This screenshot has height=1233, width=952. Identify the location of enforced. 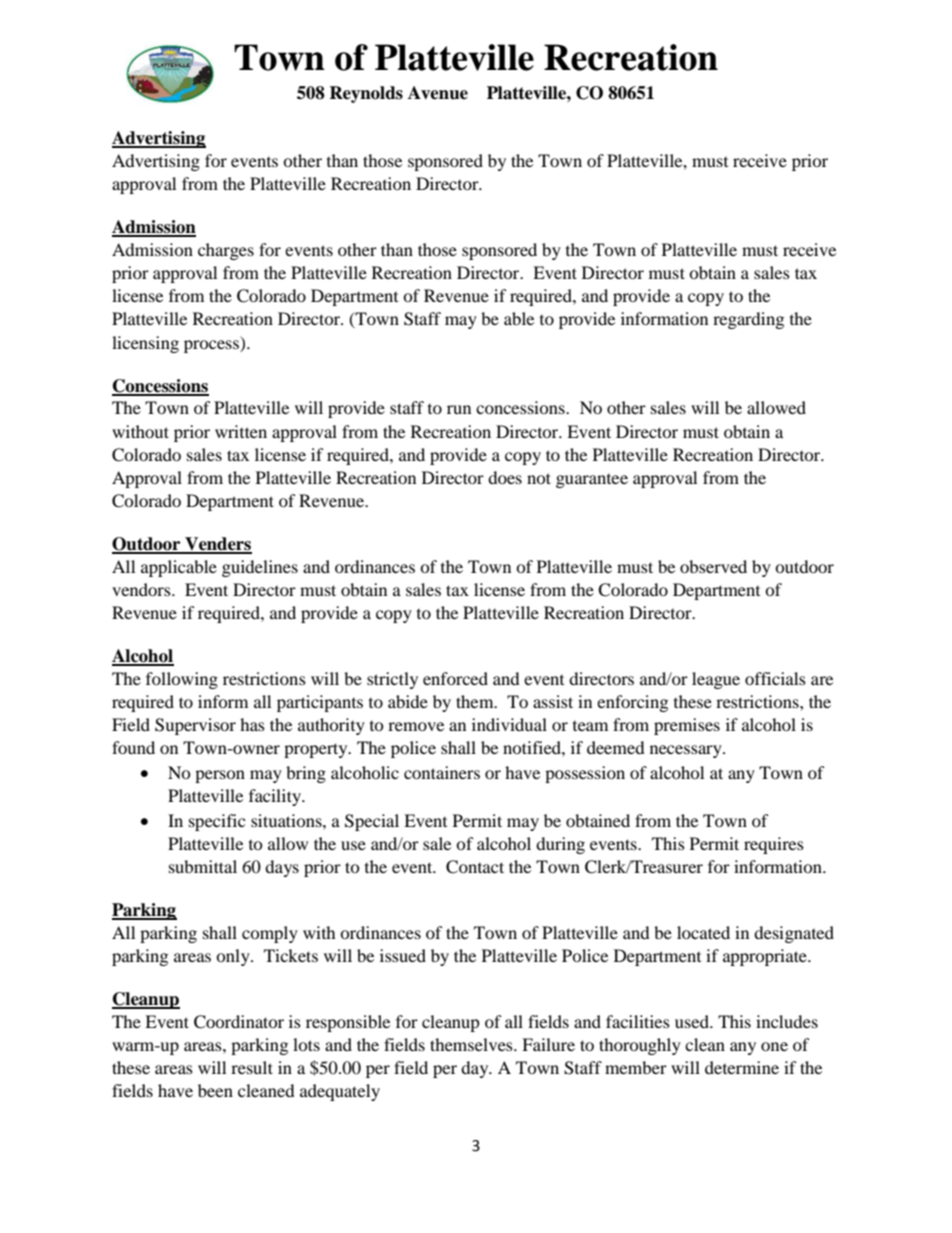
(455, 678).
